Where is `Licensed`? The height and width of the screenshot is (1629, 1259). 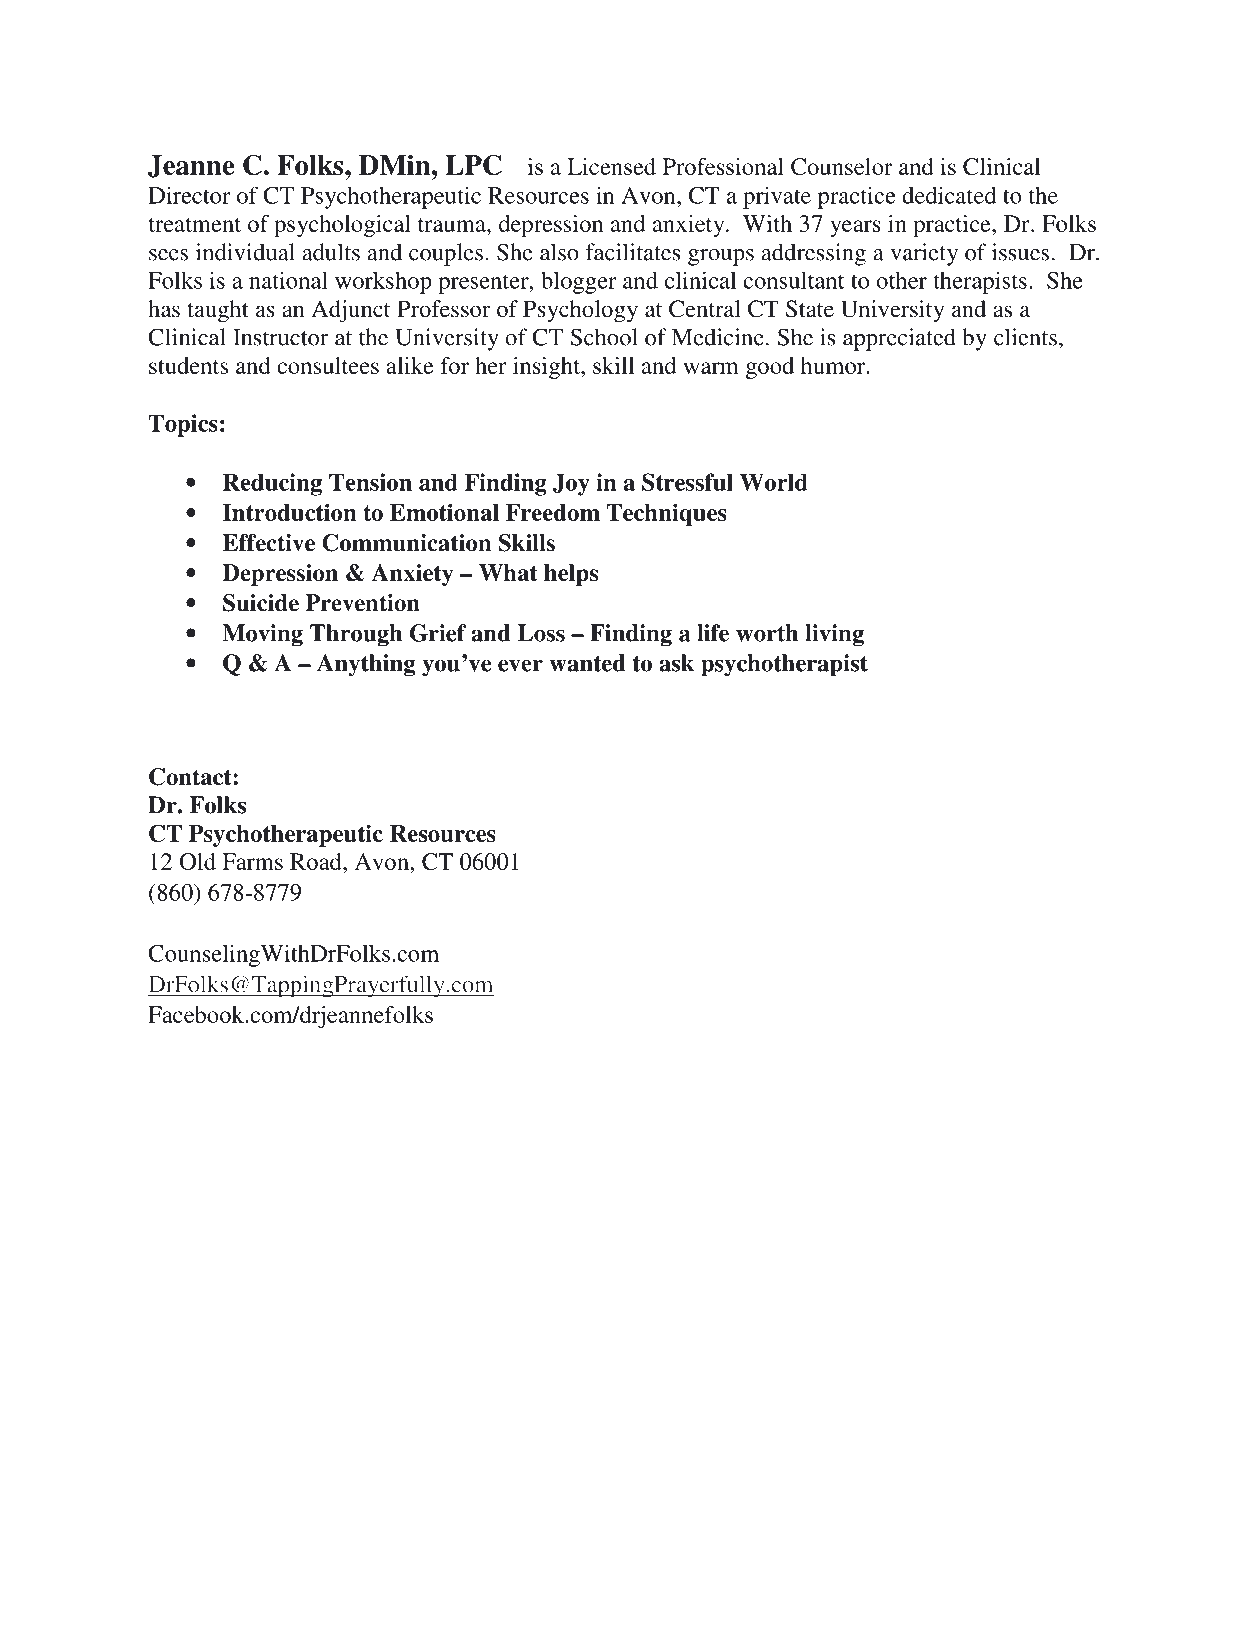 Licensed is located at coordinates (611, 166).
